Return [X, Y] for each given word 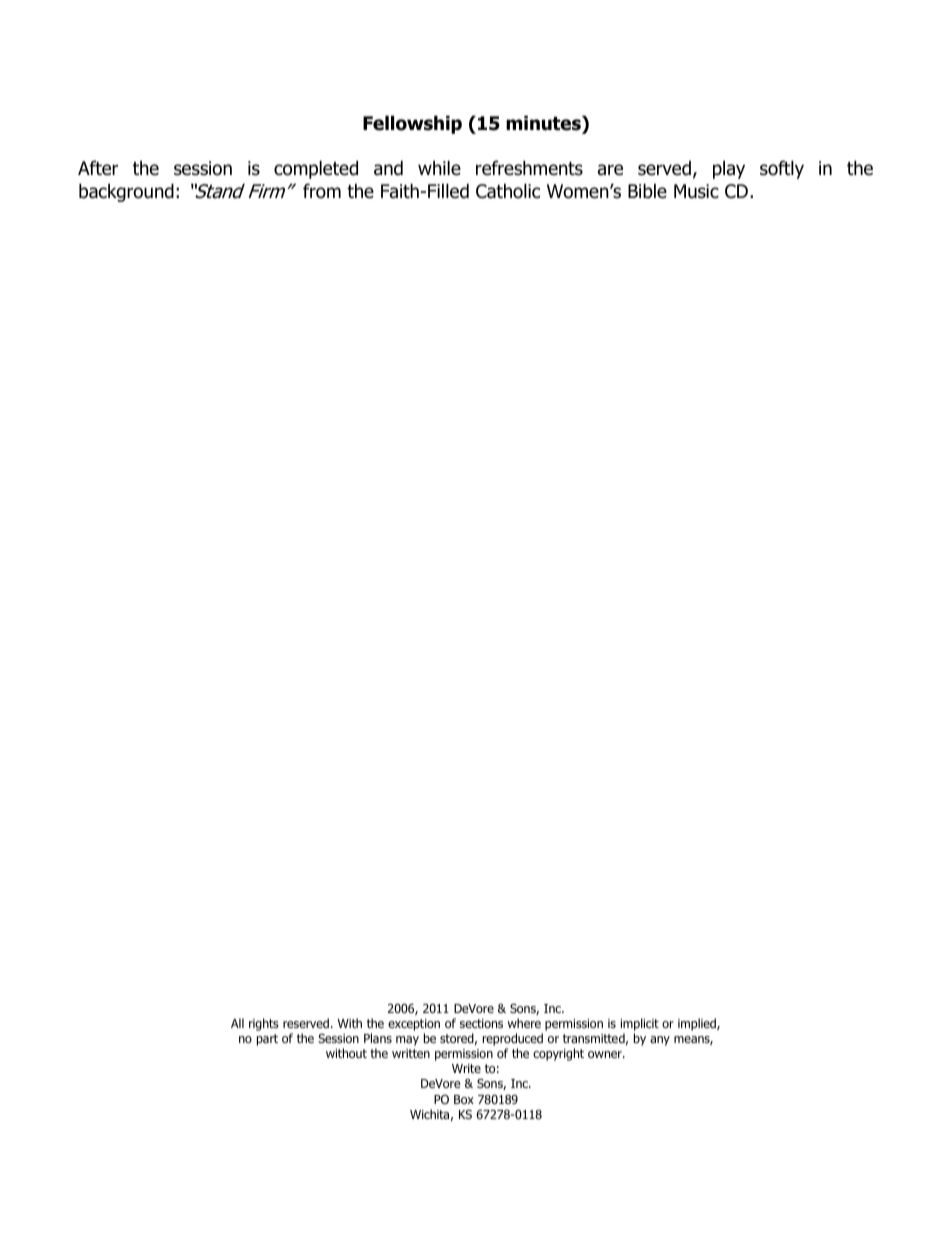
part [267, 1040]
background [126, 192]
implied [698, 1024]
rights [264, 1024]
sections [481, 1023]
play [729, 169]
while [439, 168]
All [237, 1023]
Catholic [508, 191]
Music [696, 191]
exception [414, 1026]
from [322, 191]
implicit [639, 1026]
